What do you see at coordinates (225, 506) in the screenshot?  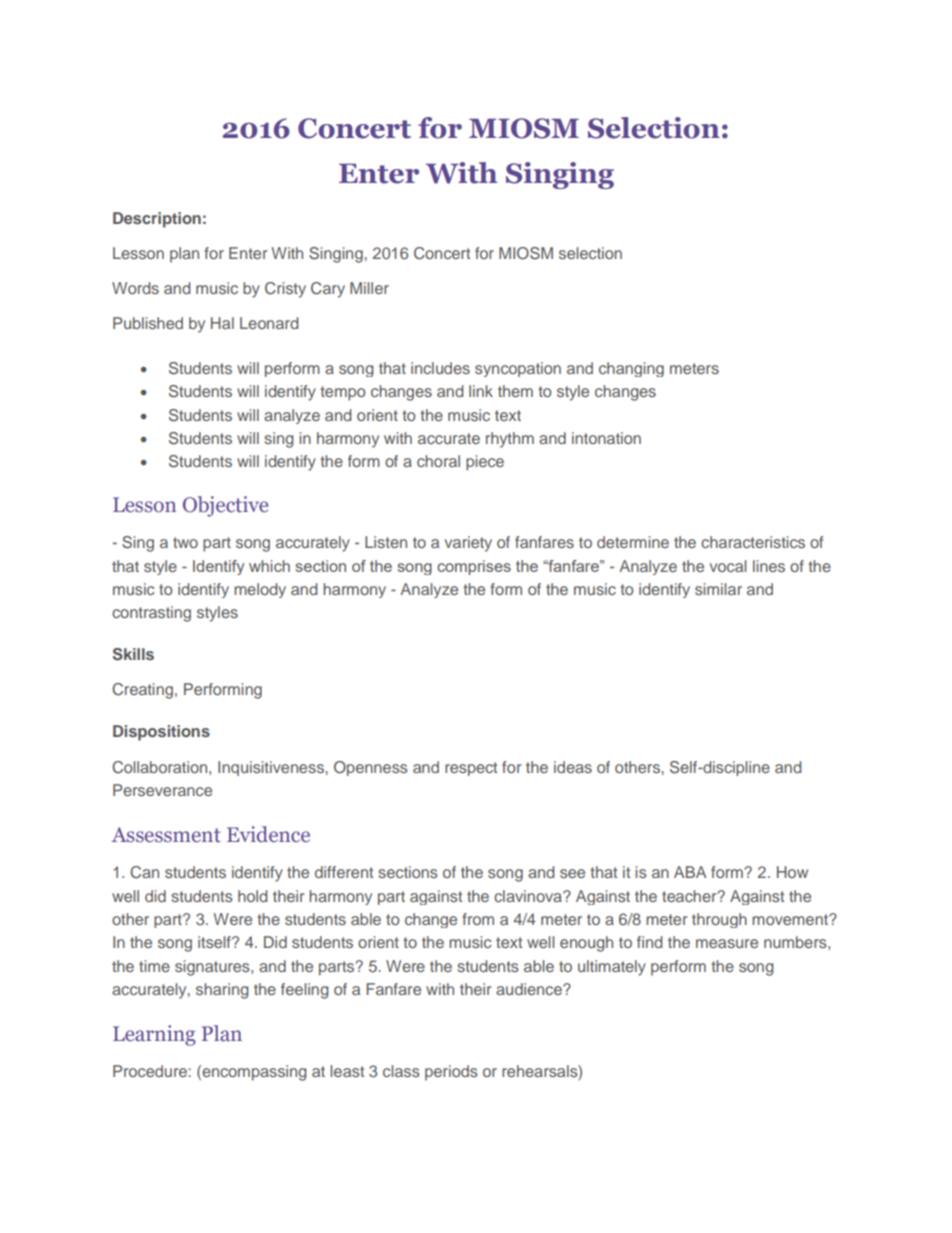 I see `Objective` at bounding box center [225, 506].
